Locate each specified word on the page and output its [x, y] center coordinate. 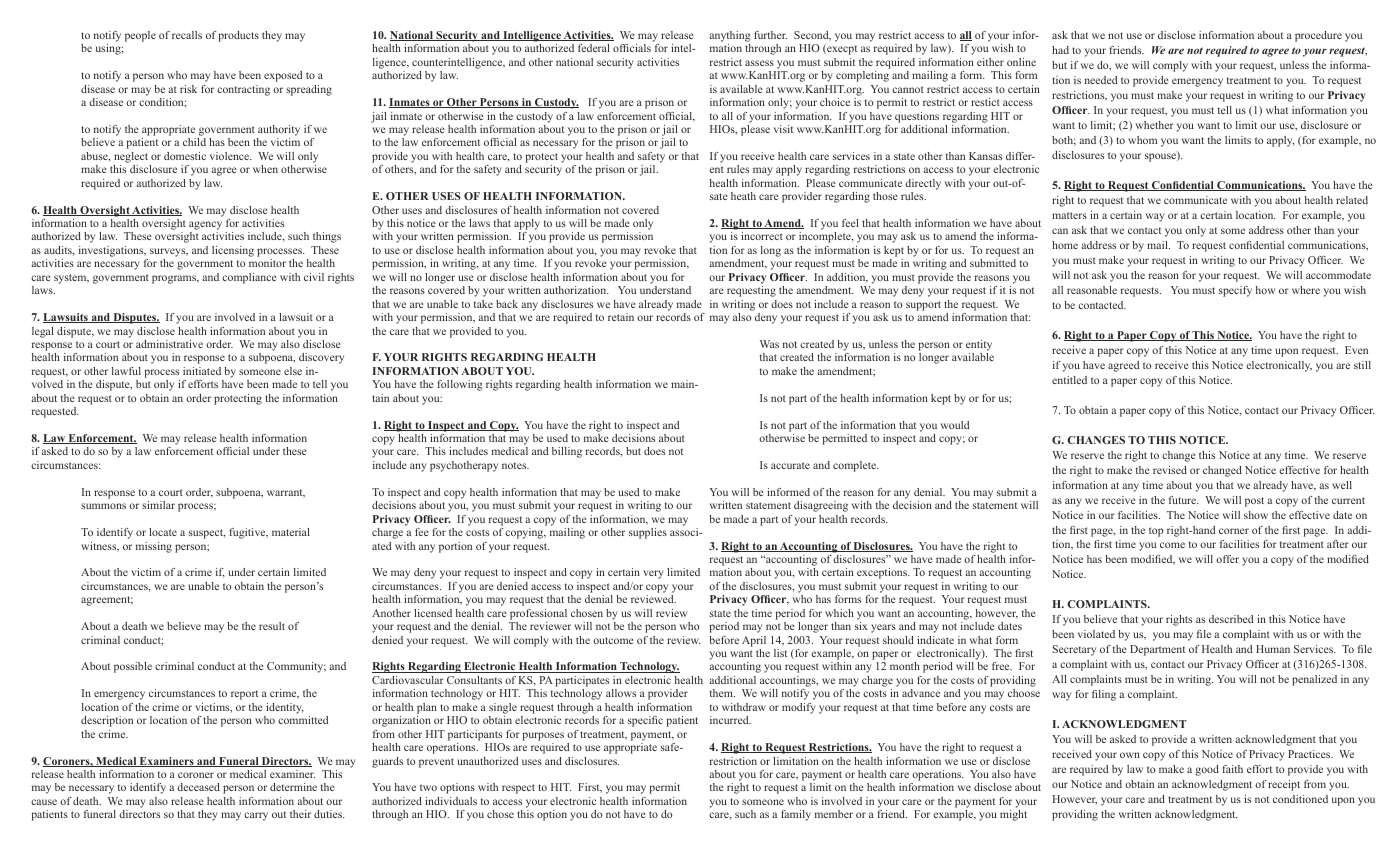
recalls [187, 35]
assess [759, 63]
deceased [198, 787]
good [1207, 770]
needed [1101, 80]
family [796, 815]
